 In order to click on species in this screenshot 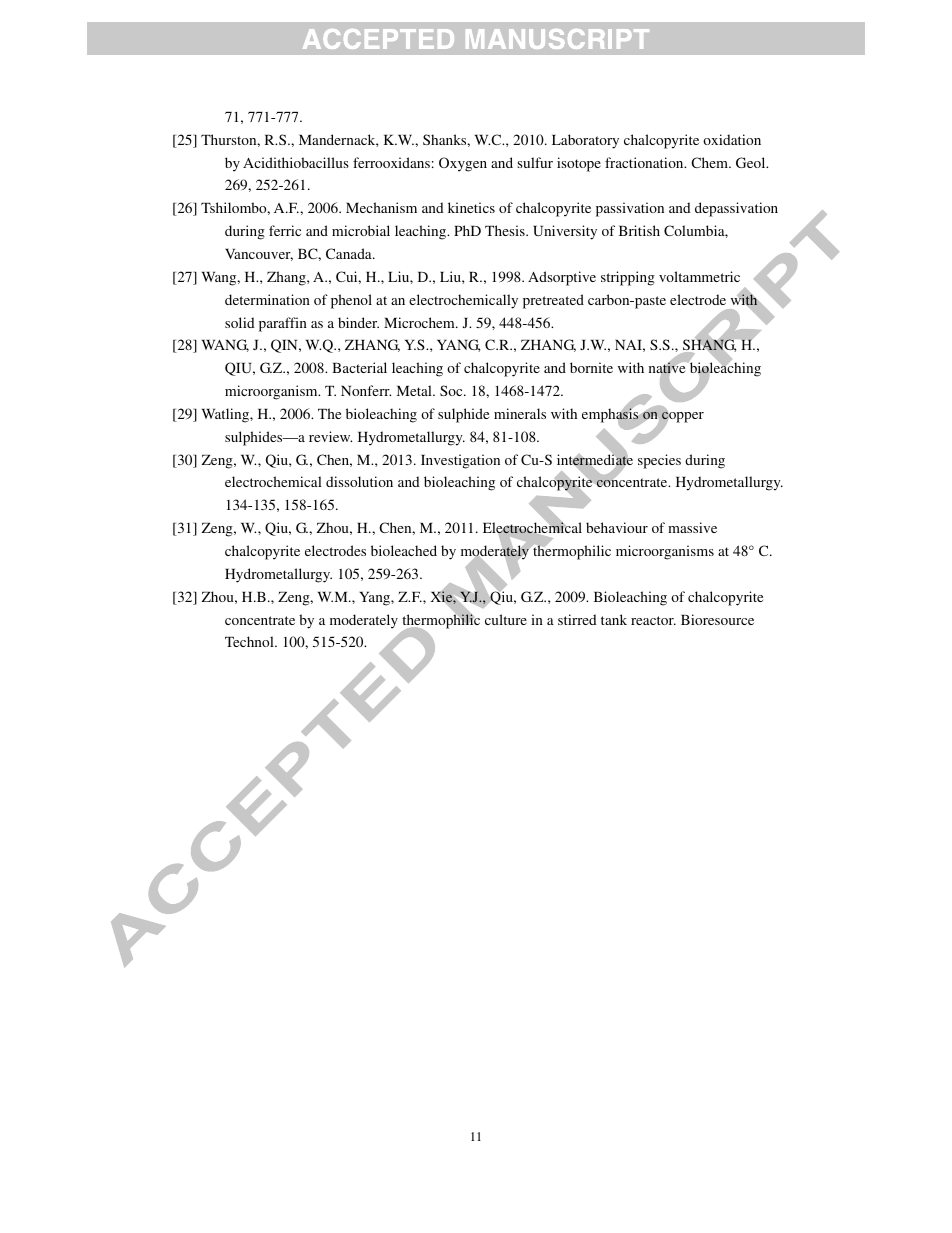, I will do `click(659, 461)`.
